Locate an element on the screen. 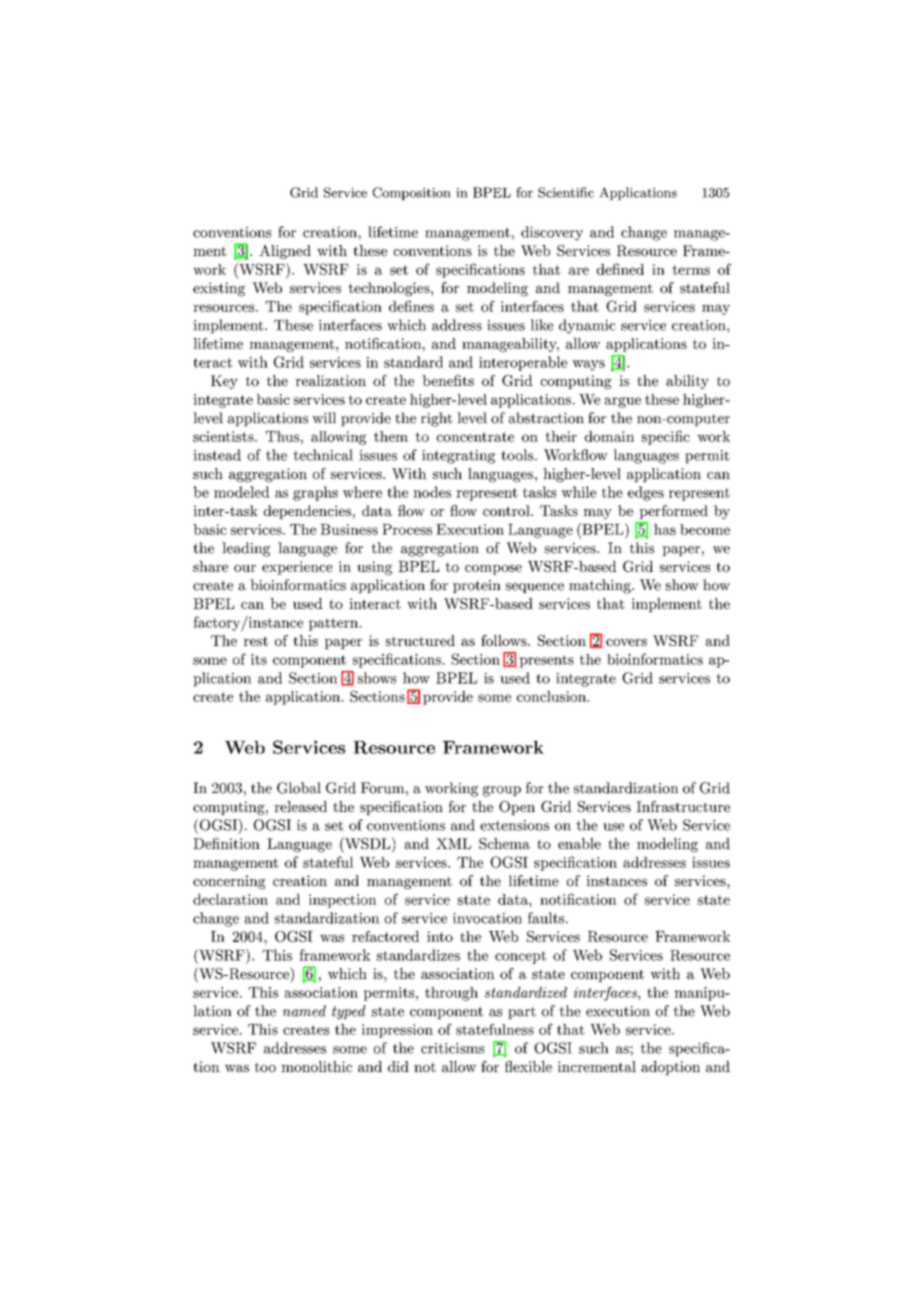 The width and height of the screenshot is (924, 1308). structured is located at coordinates (420, 640).
